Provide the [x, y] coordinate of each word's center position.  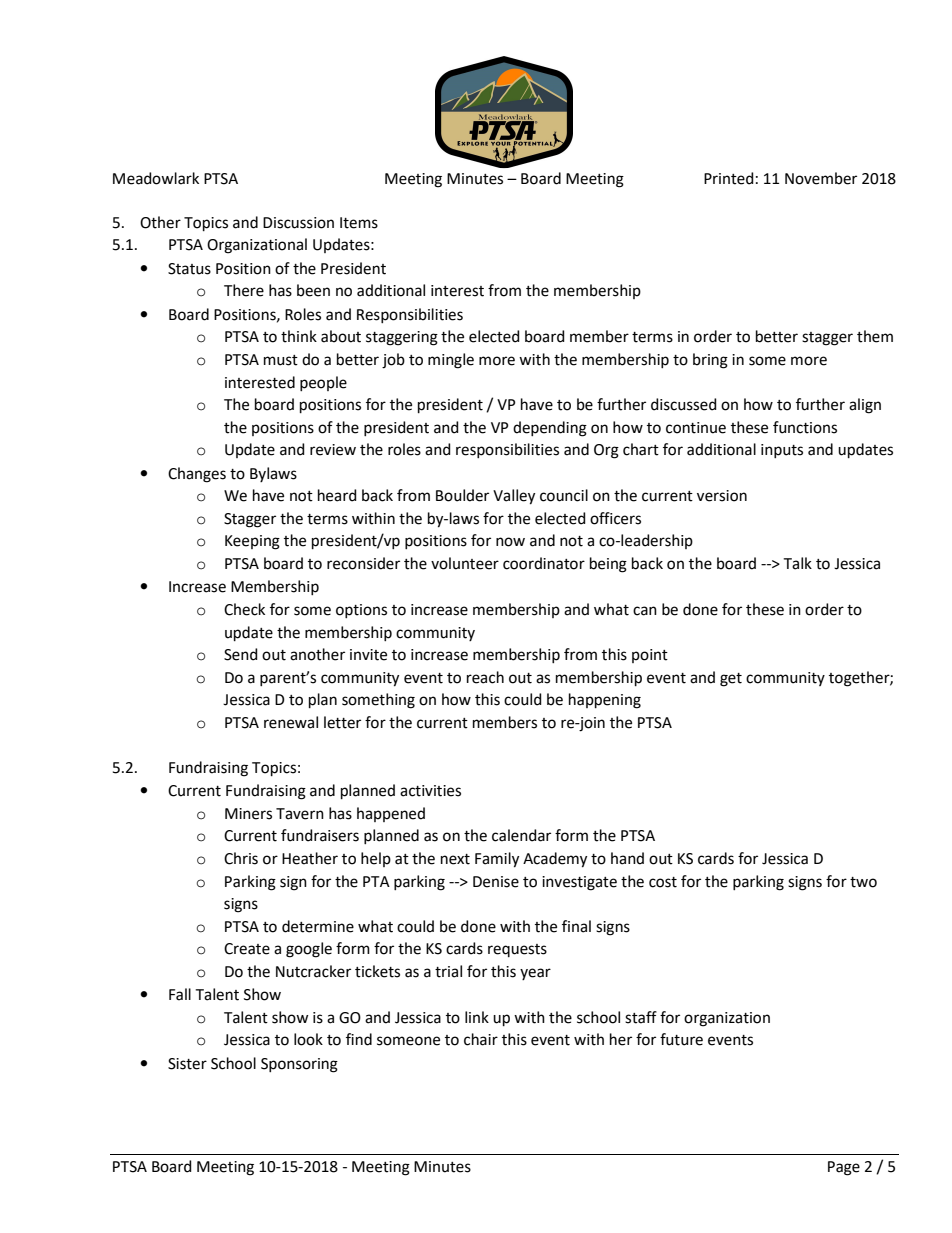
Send [241, 654]
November [821, 178]
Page [844, 1168]
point [650, 656]
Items [359, 223]
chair [481, 1039]
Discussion [298, 223]
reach [485, 677]
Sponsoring [299, 1065]
